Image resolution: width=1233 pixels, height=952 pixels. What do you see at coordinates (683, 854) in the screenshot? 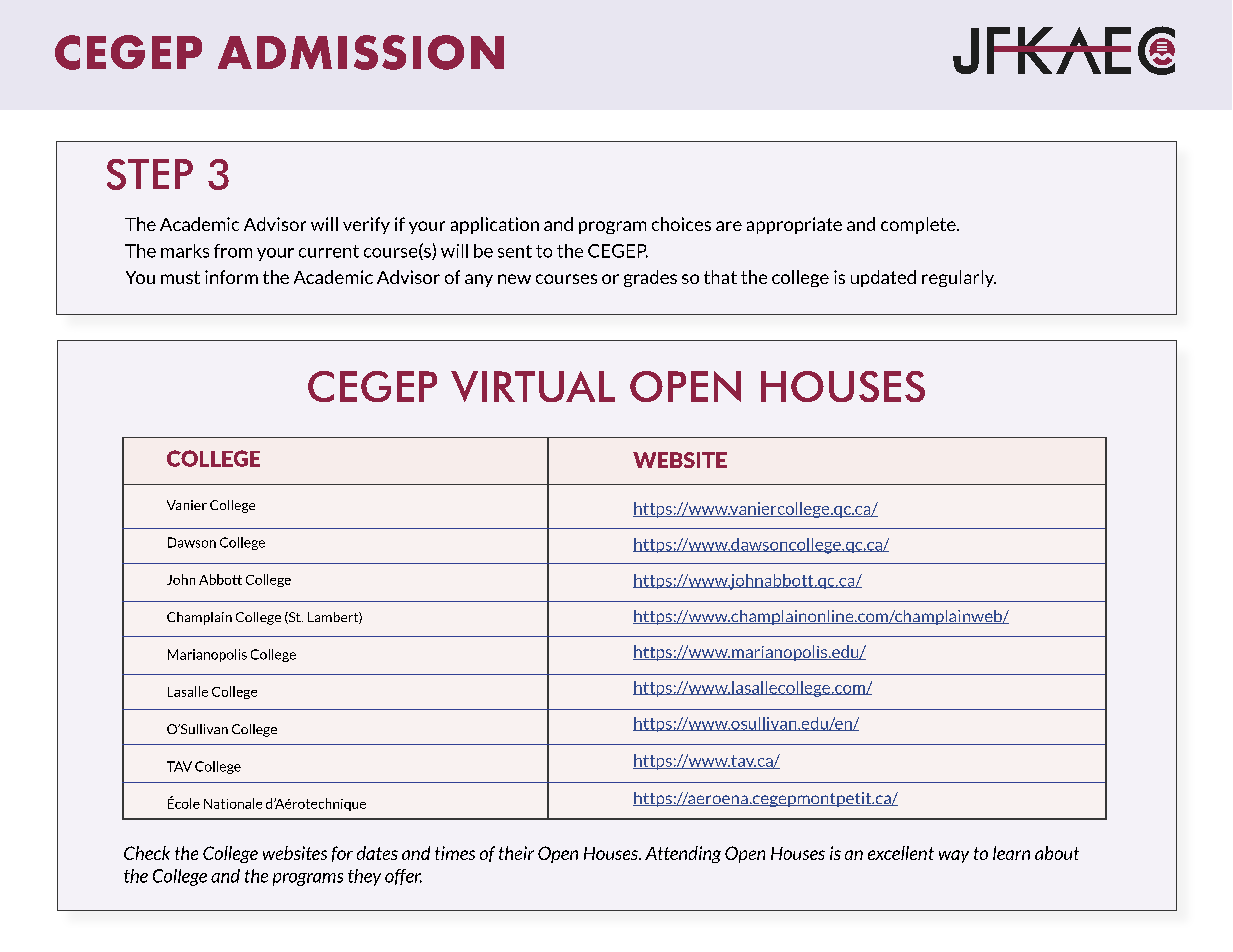
I see `Attending` at bounding box center [683, 854].
